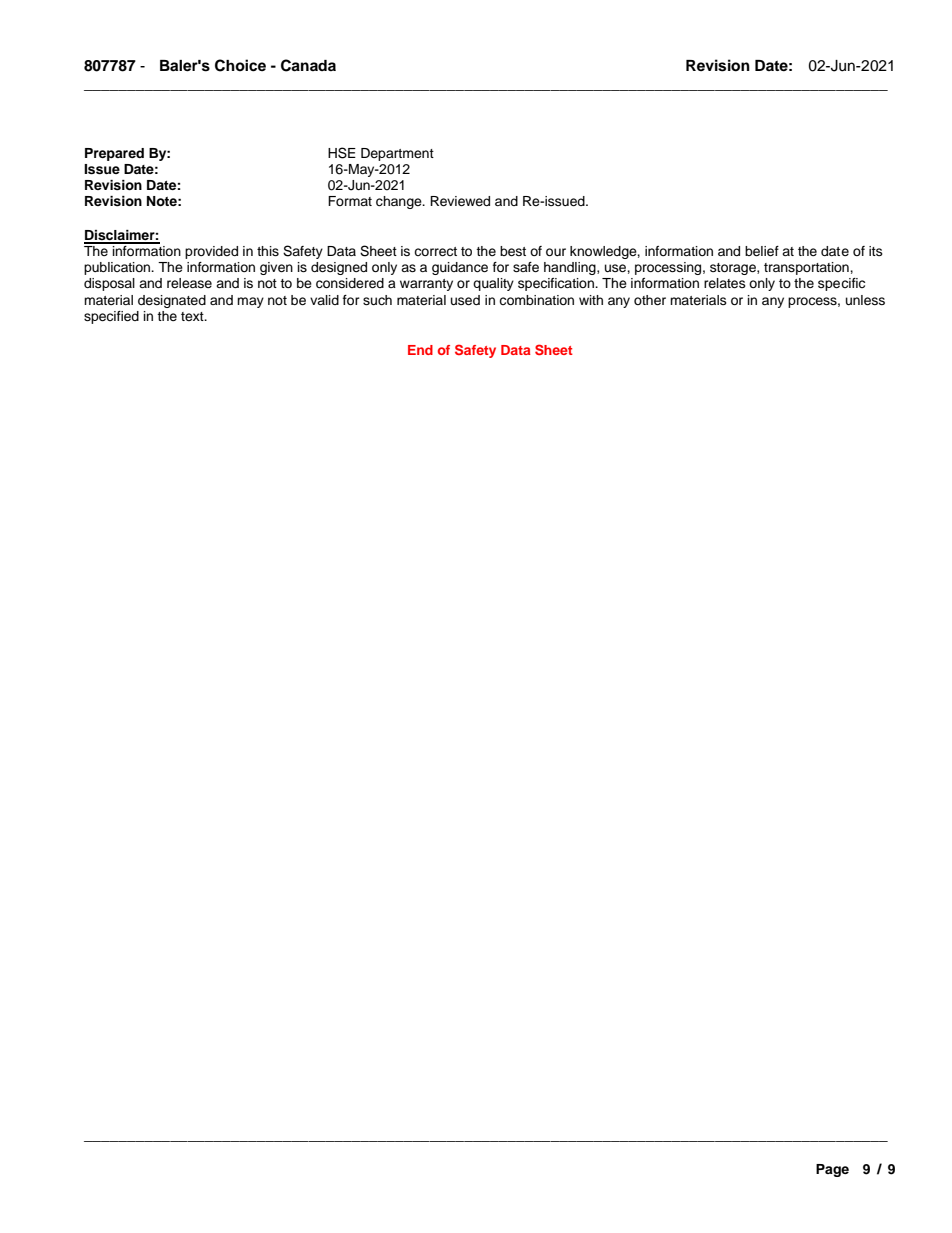  I want to click on Page, so click(832, 1170).
